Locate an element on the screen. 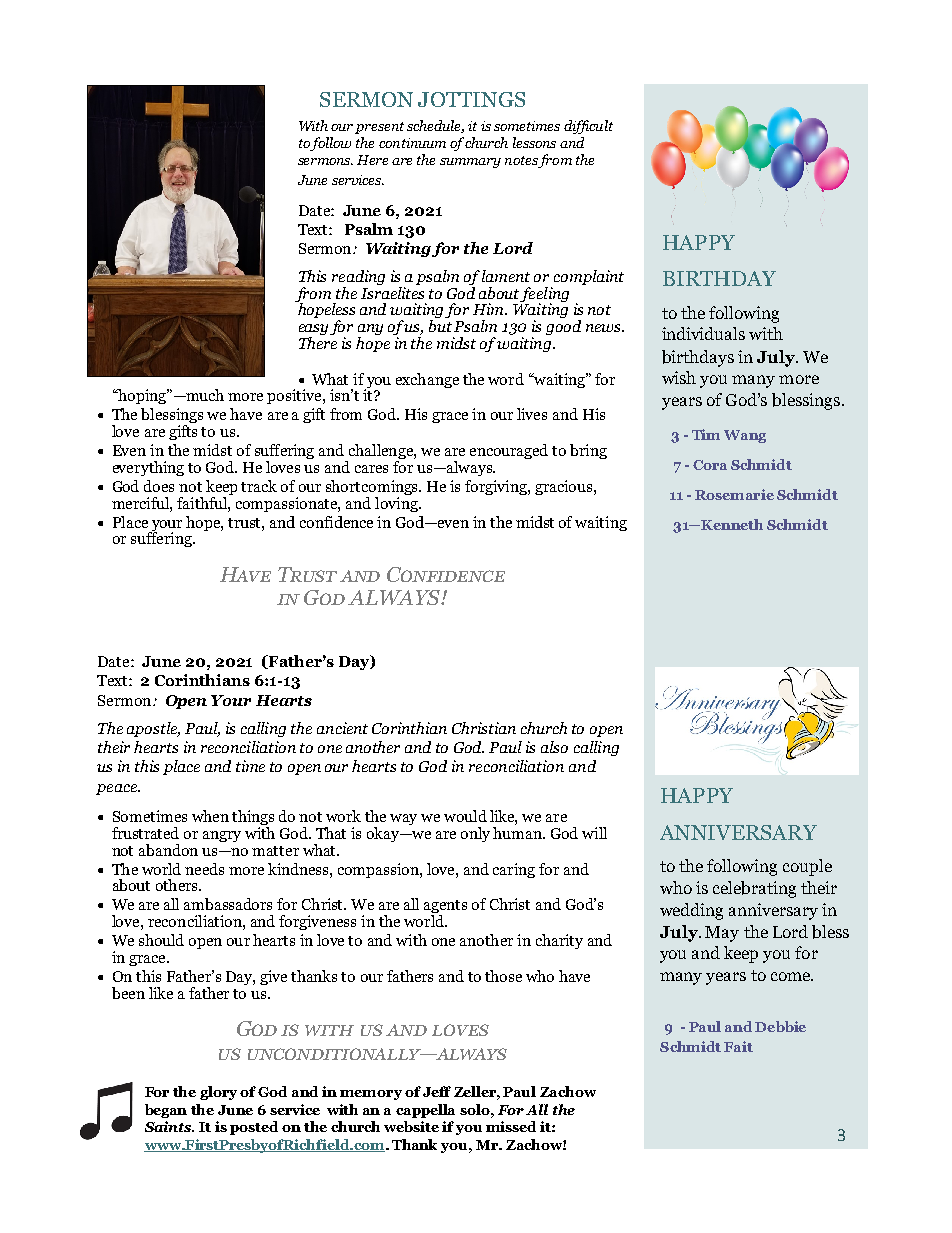  present is located at coordinates (379, 128).
